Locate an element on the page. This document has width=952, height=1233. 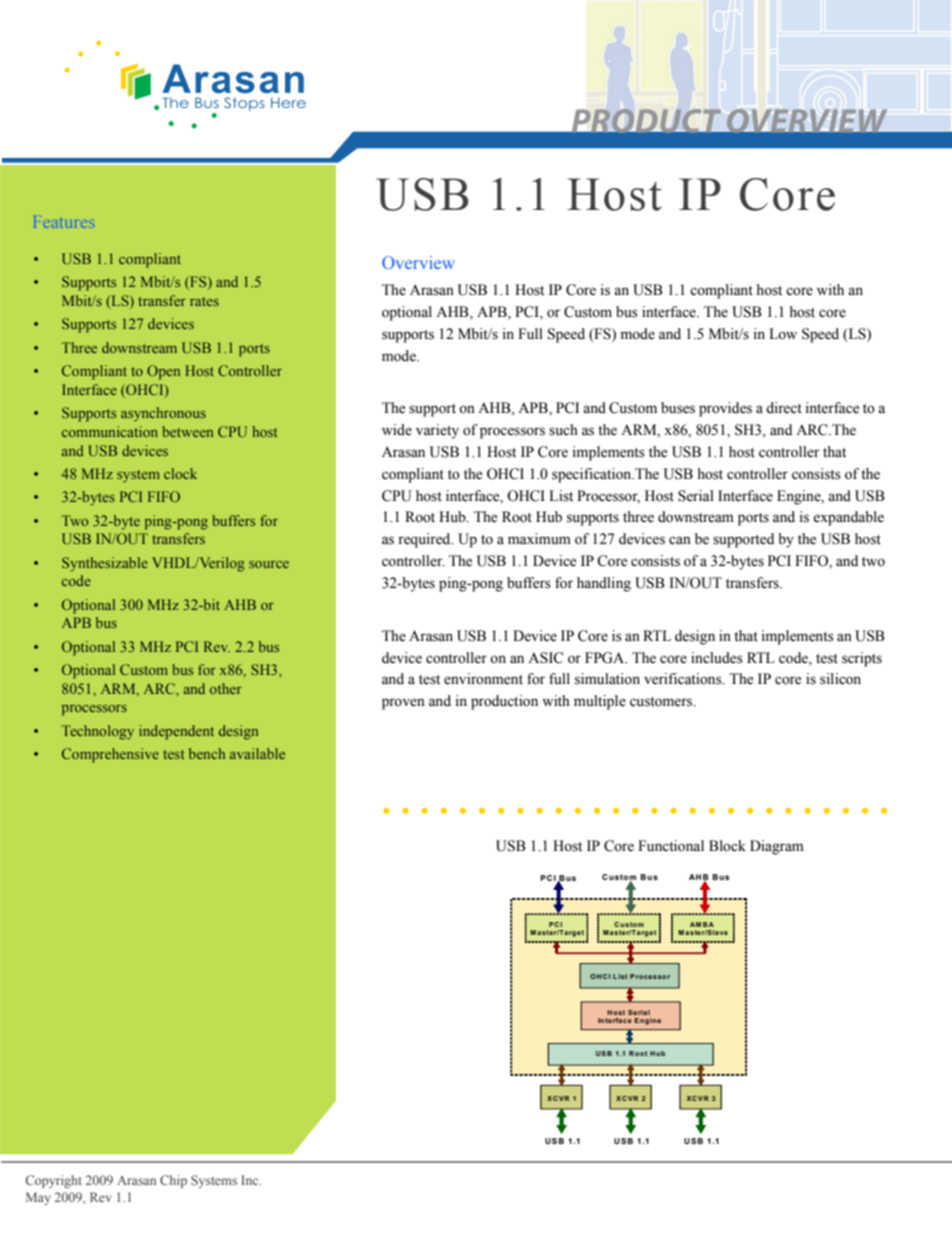
Functional is located at coordinates (671, 846).
